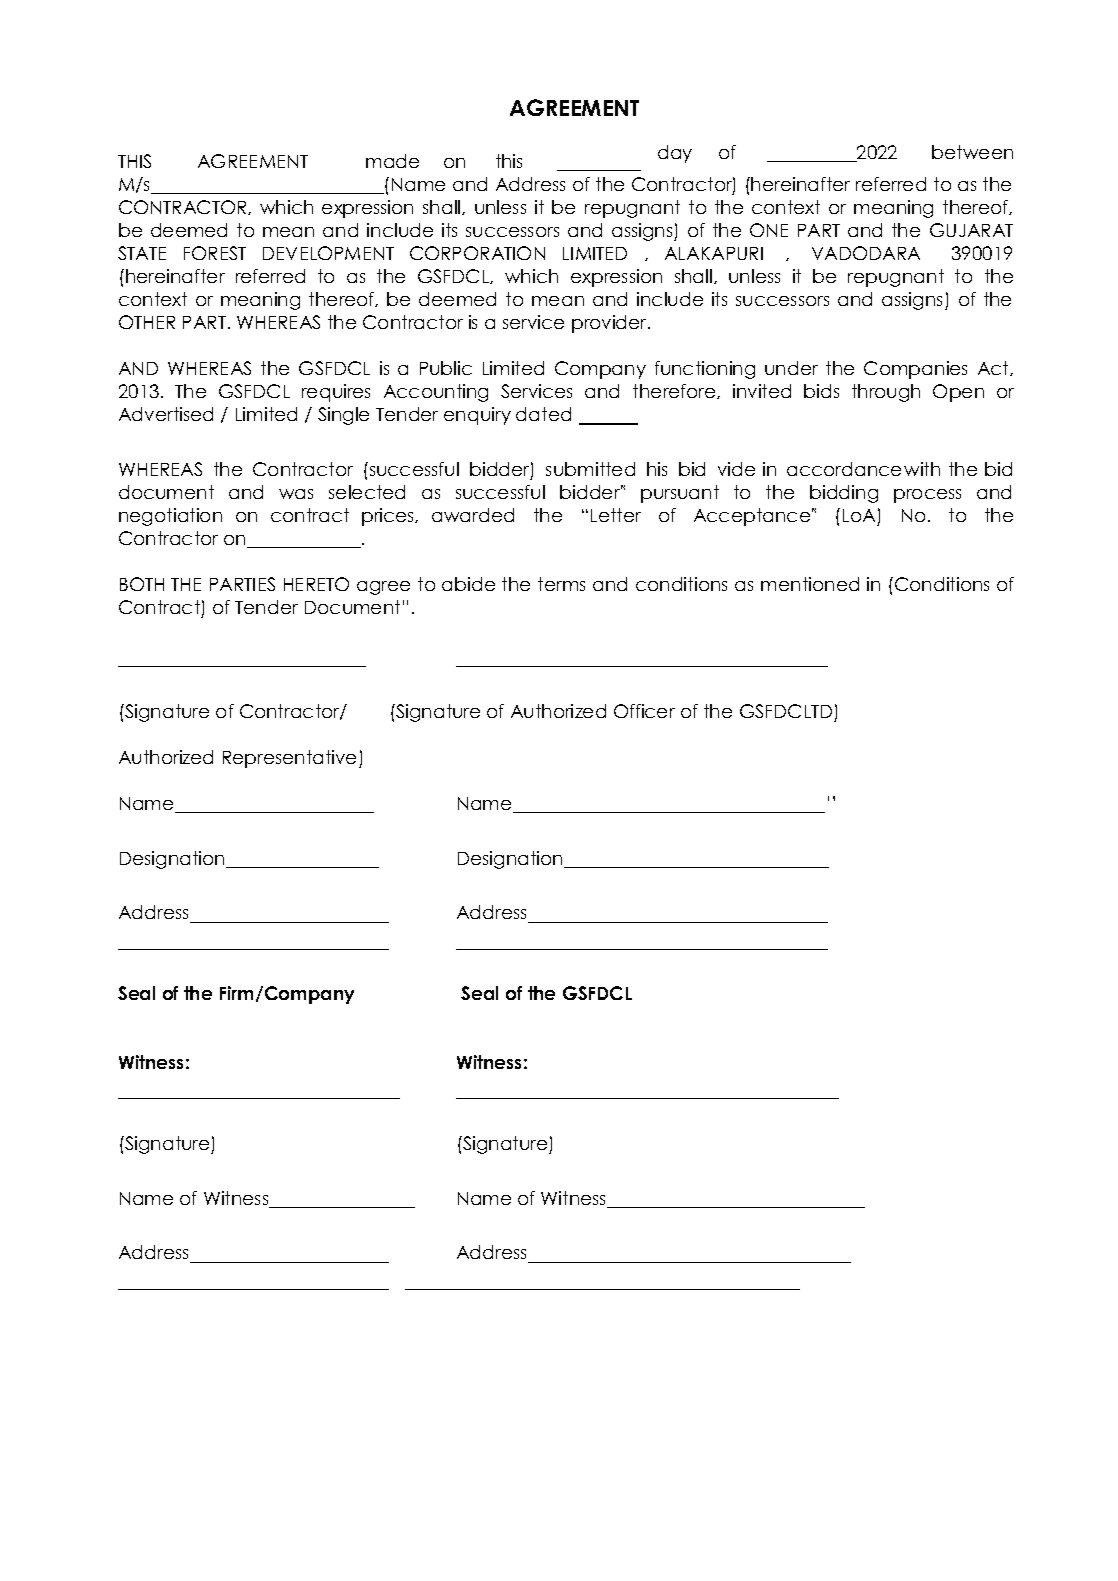  What do you see at coordinates (616, 515) in the screenshot?
I see `Letter` at bounding box center [616, 515].
